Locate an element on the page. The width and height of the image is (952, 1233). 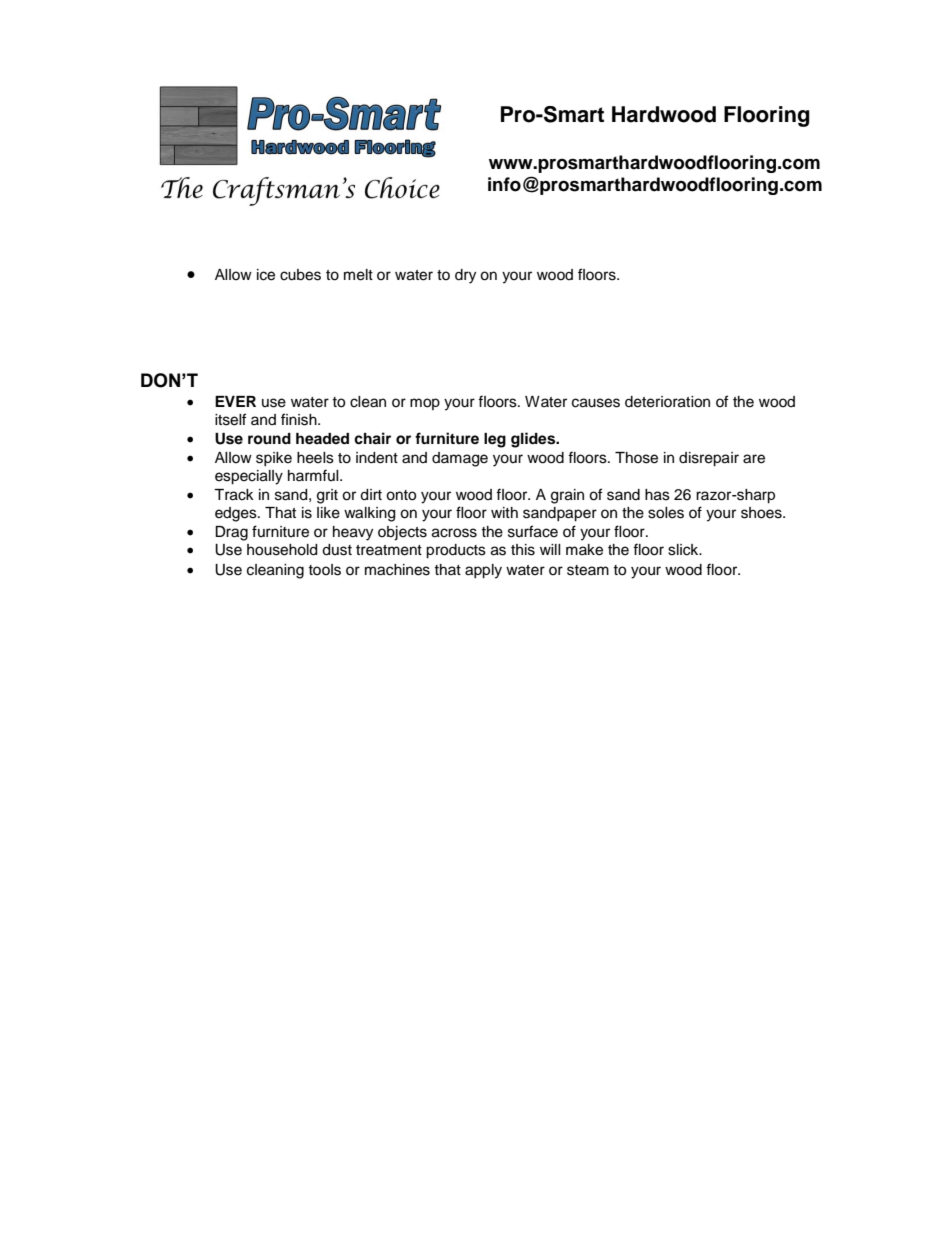
like is located at coordinates (328, 513).
